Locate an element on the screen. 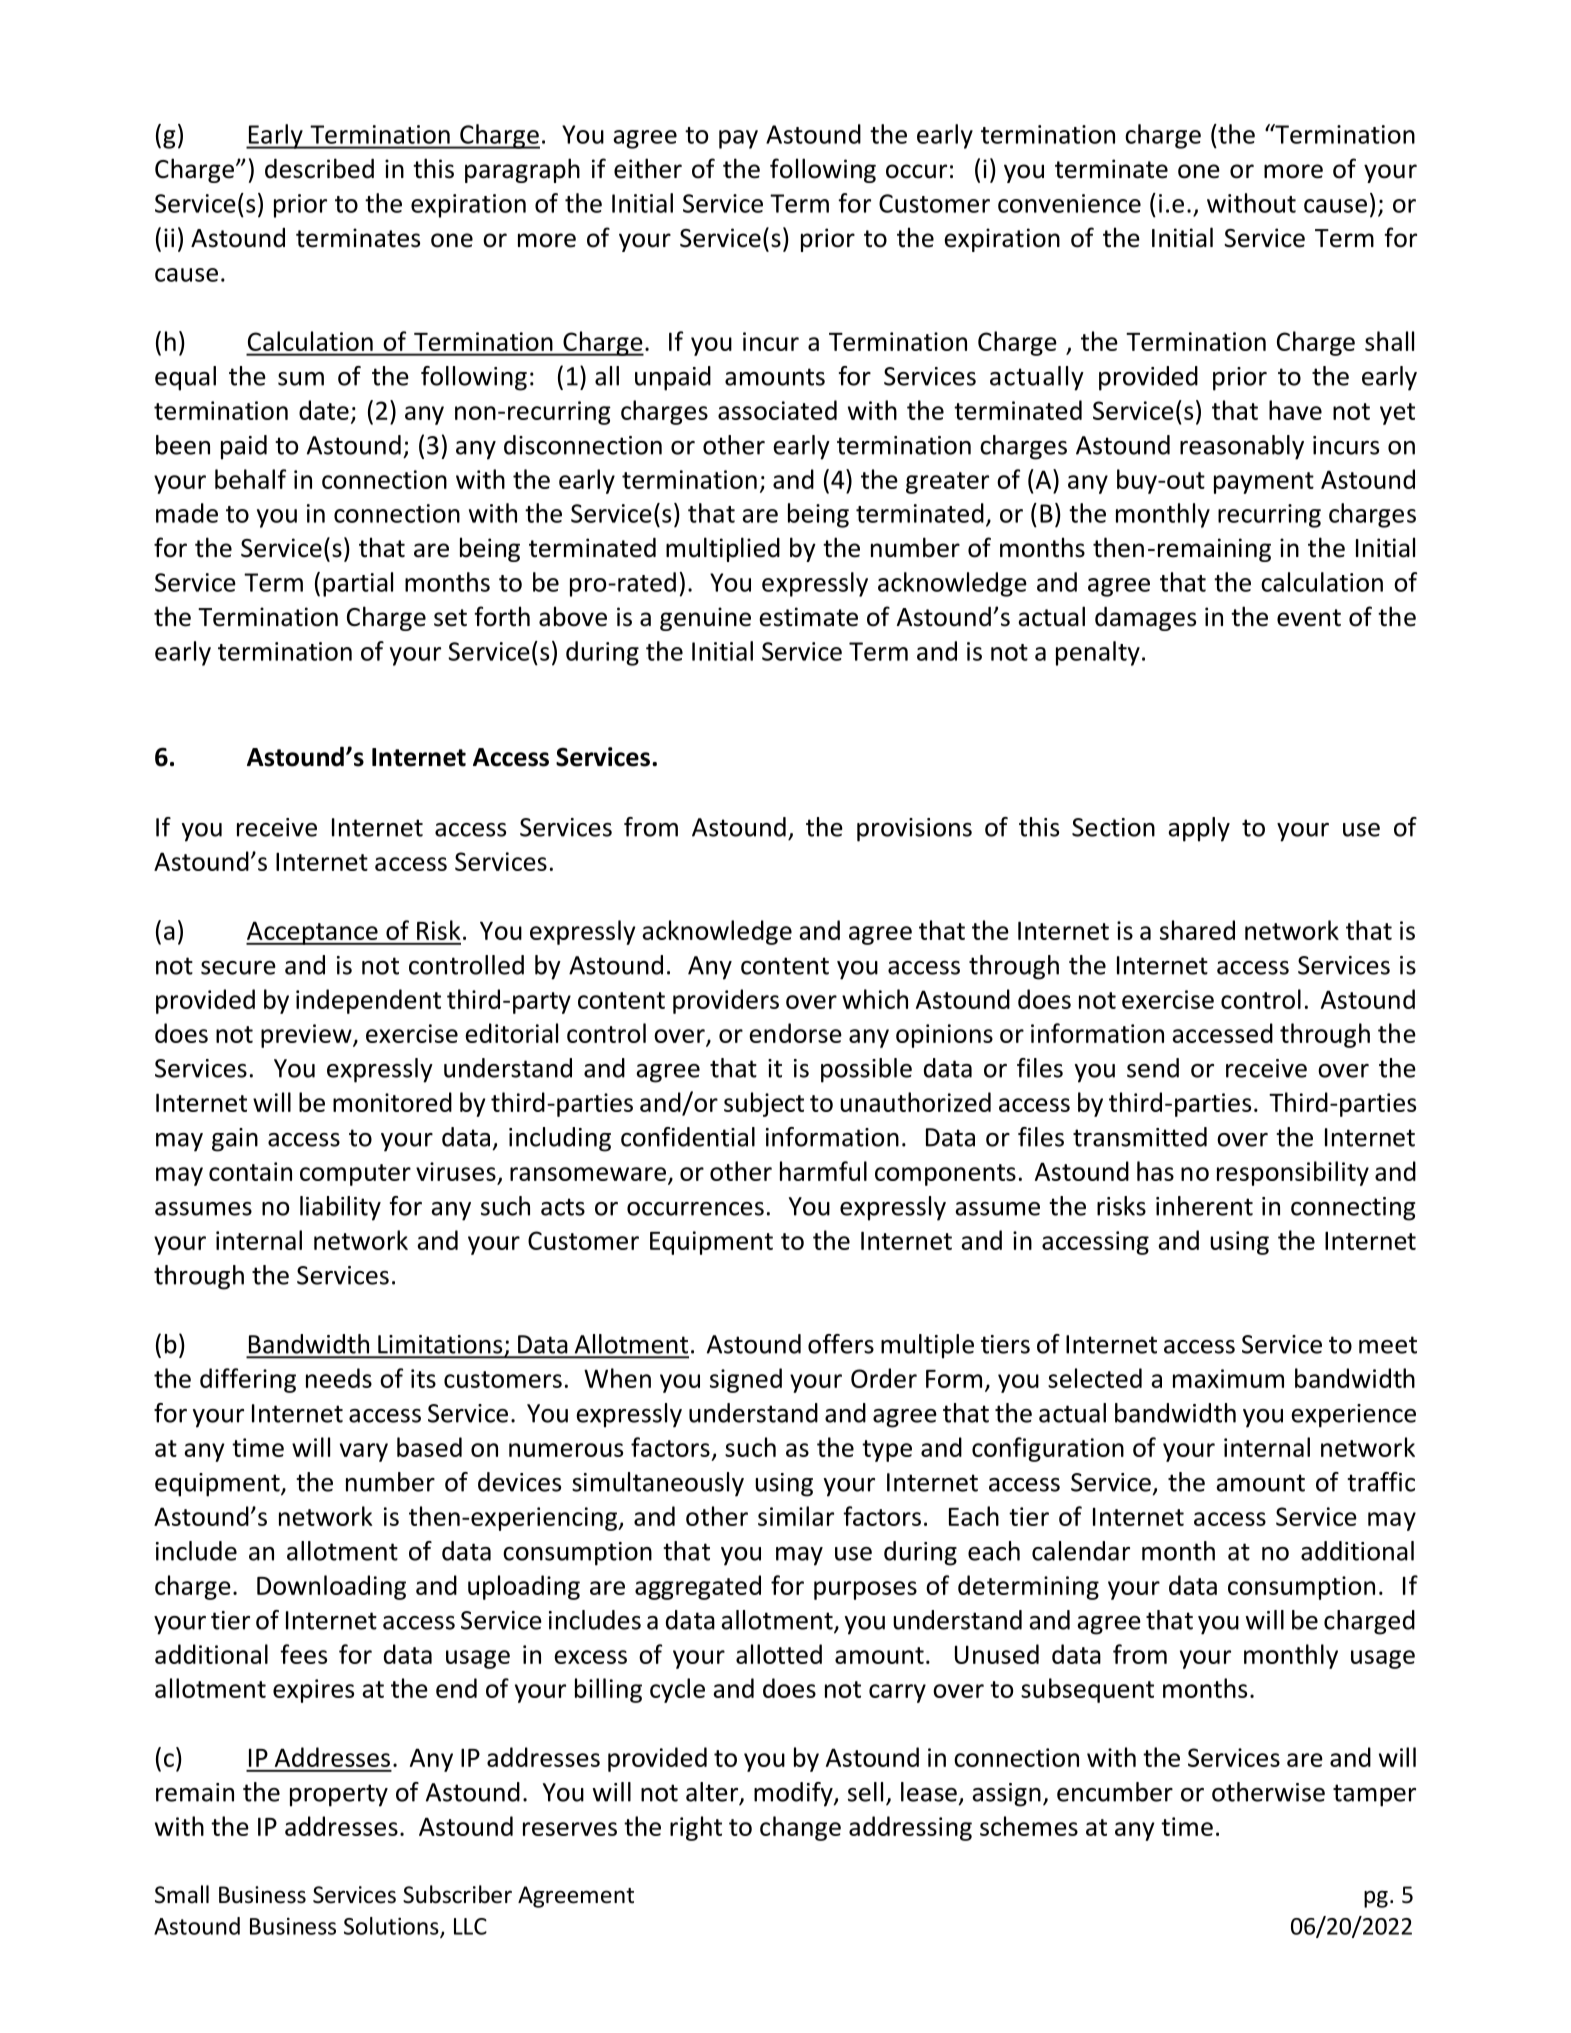  change is located at coordinates (800, 1828).
